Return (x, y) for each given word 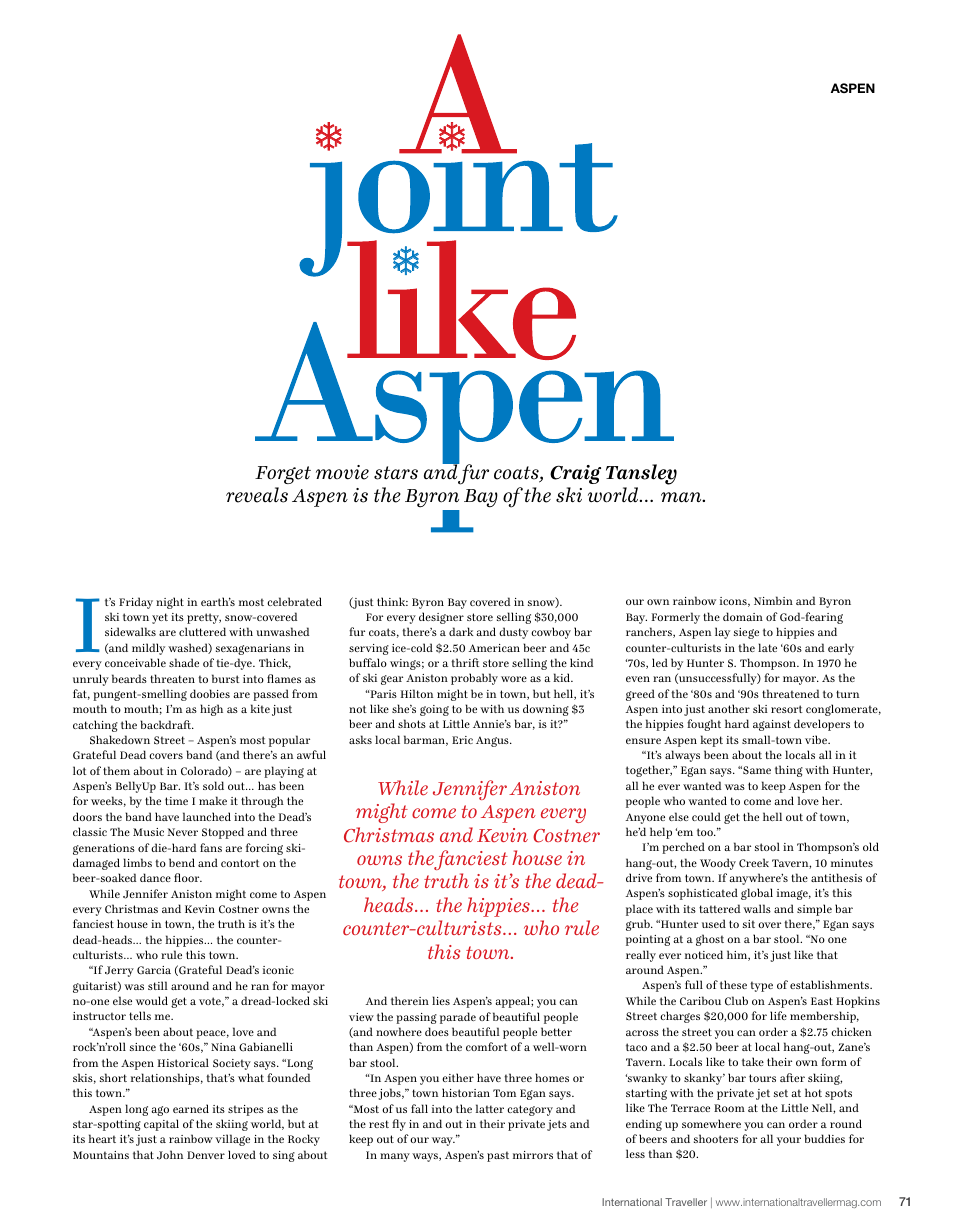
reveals (257, 495)
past (498, 1156)
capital (161, 1125)
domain (743, 616)
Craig (575, 474)
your (789, 1141)
